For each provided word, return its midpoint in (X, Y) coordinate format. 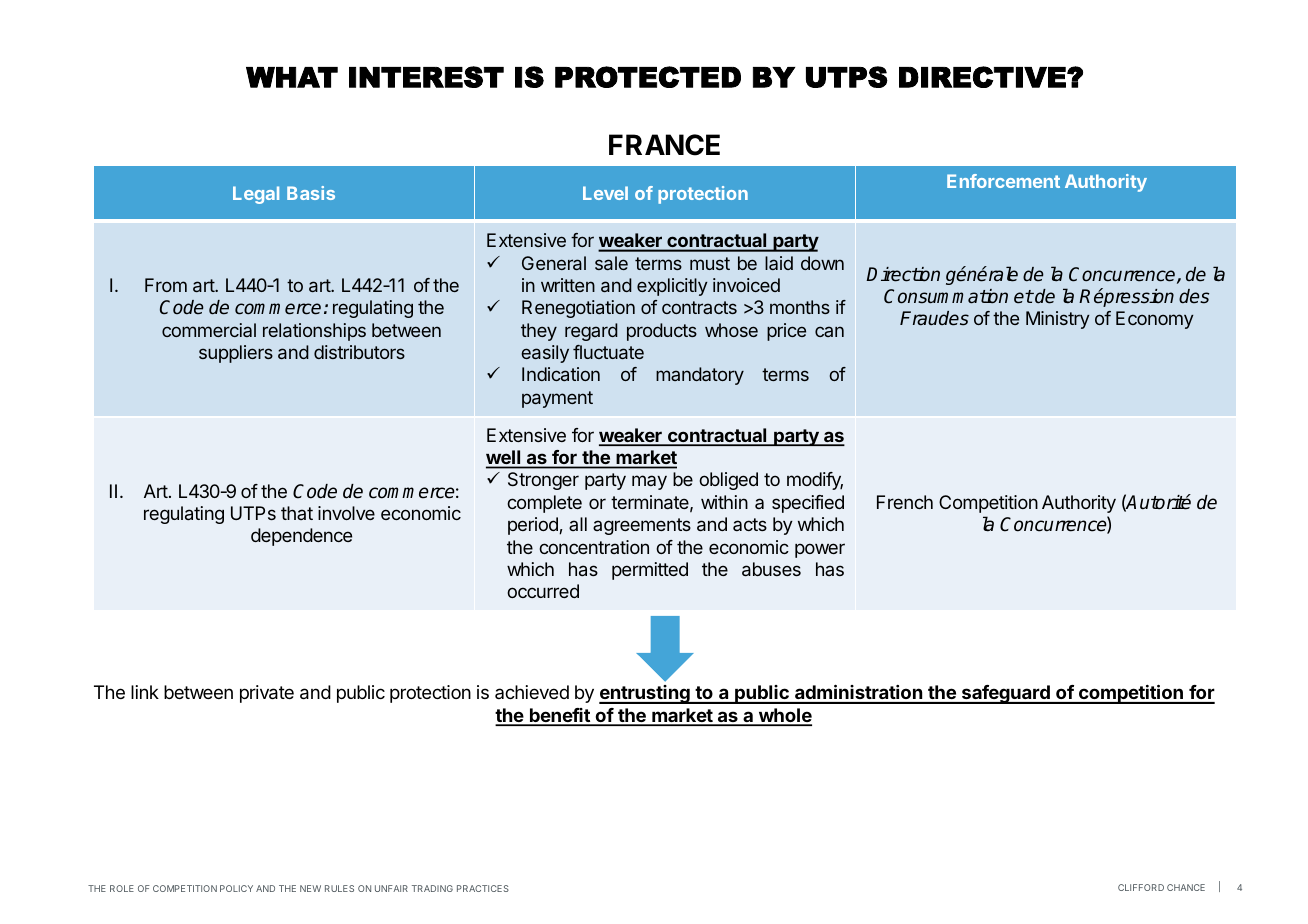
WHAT (292, 77)
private (267, 694)
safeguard (1005, 694)
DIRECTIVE (983, 77)
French (905, 502)
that (297, 513)
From (166, 285)
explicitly (672, 287)
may (649, 482)
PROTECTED (648, 77)
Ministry (1058, 320)
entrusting (645, 694)
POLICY (236, 888)
